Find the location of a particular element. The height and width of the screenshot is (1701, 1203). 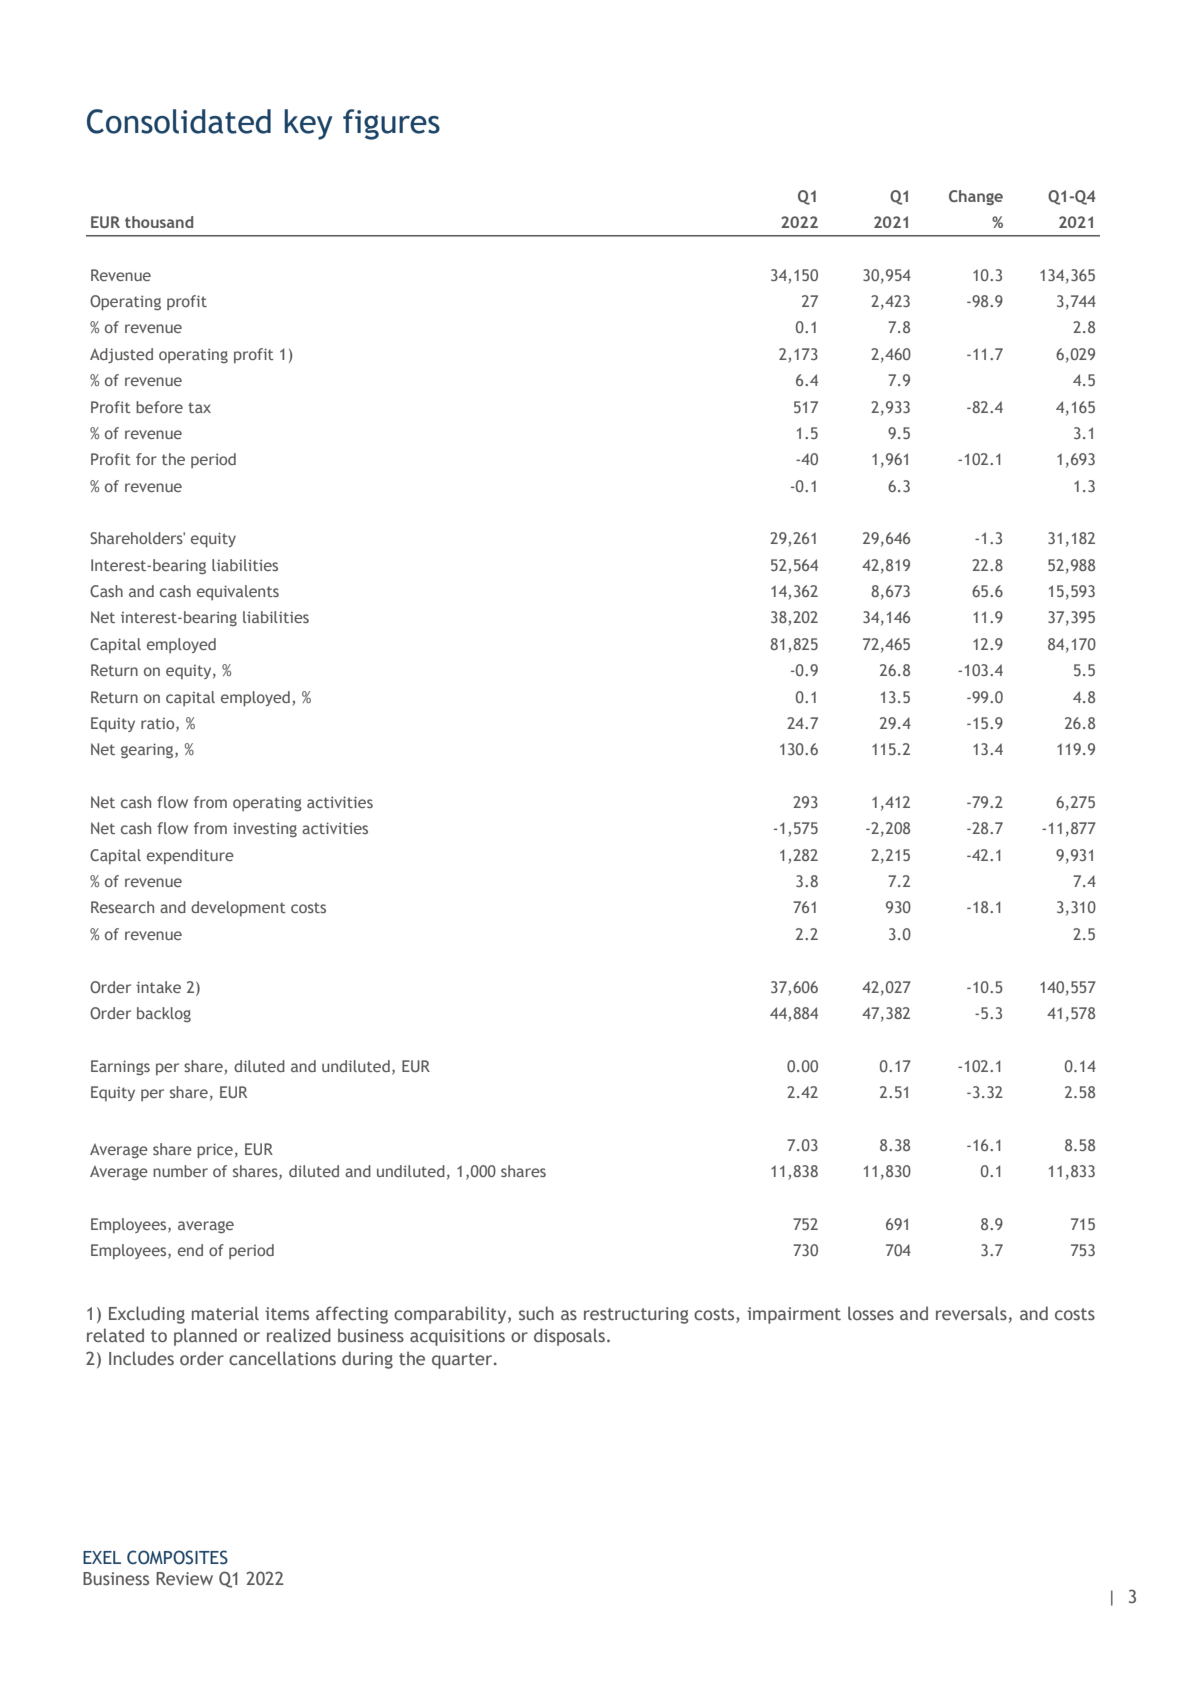

figures is located at coordinates (391, 124).
